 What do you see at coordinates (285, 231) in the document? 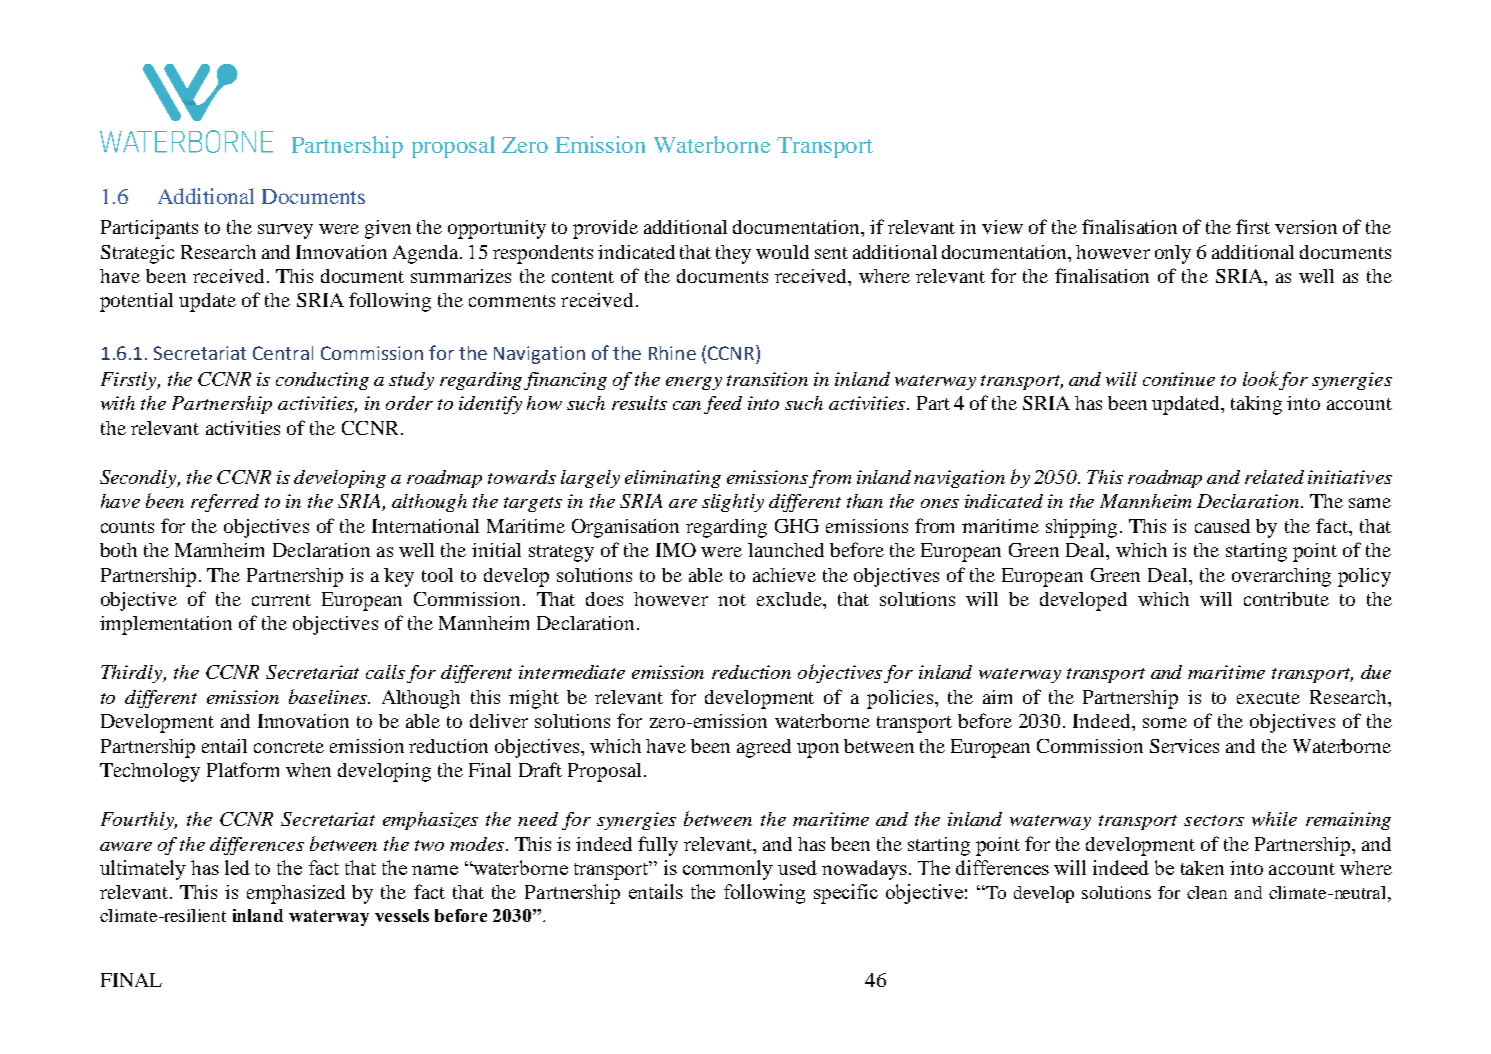
I see `survey` at bounding box center [285, 231].
